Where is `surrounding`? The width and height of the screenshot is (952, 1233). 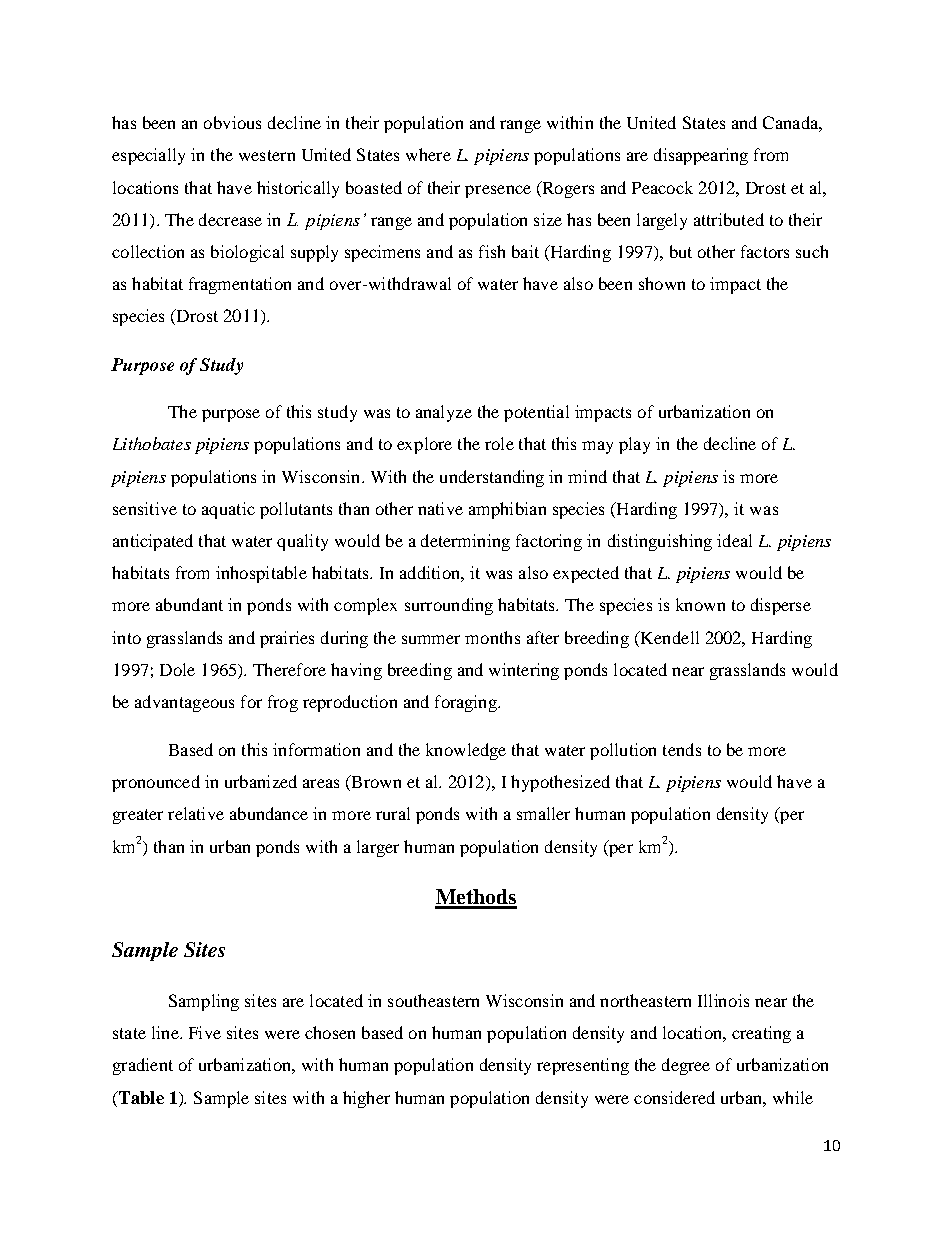 surrounding is located at coordinates (449, 606).
